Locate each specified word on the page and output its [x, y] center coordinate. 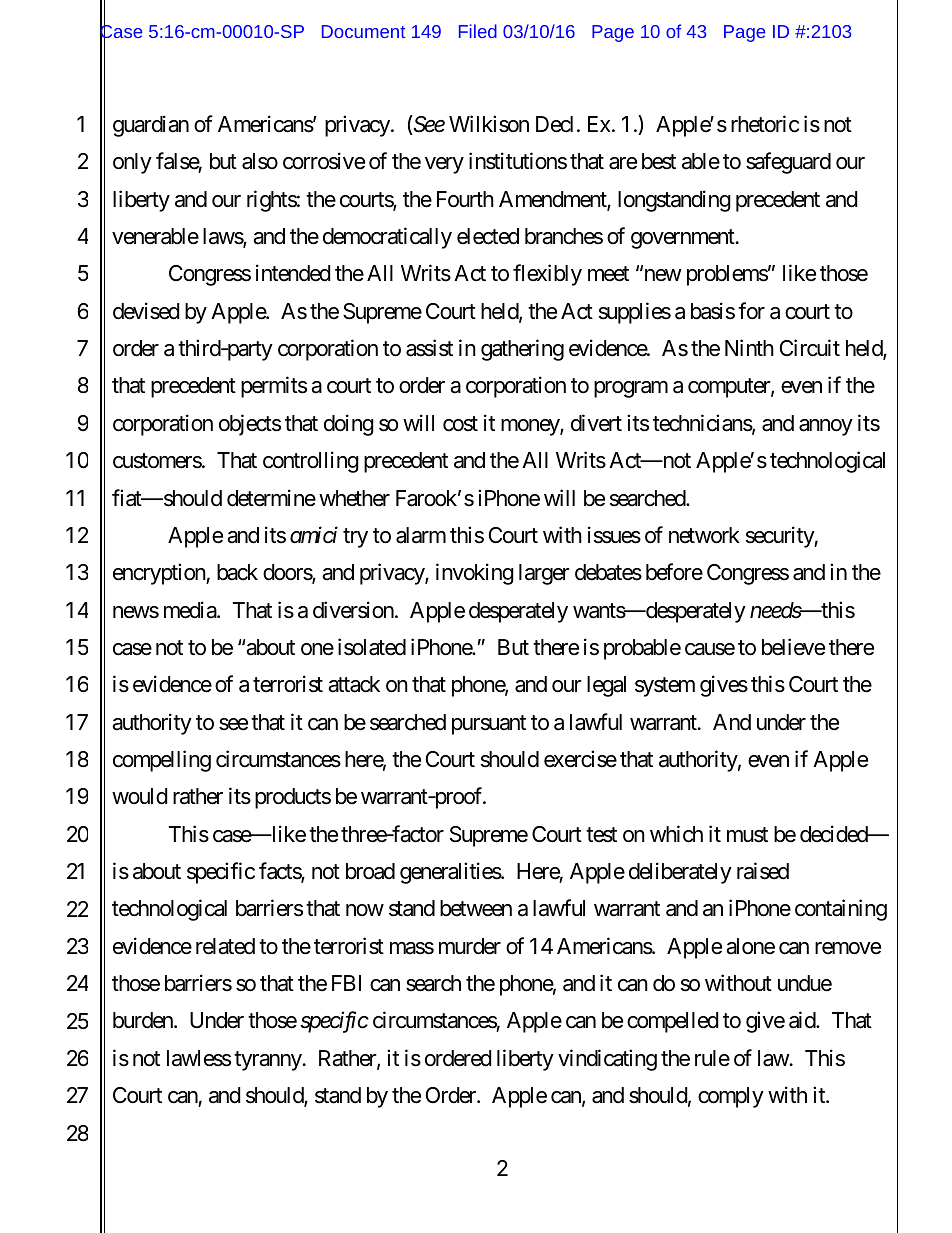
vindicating [607, 1060]
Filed [478, 31]
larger [544, 574]
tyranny [268, 1061]
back [237, 572]
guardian [151, 126]
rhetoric [765, 124]
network [704, 535]
